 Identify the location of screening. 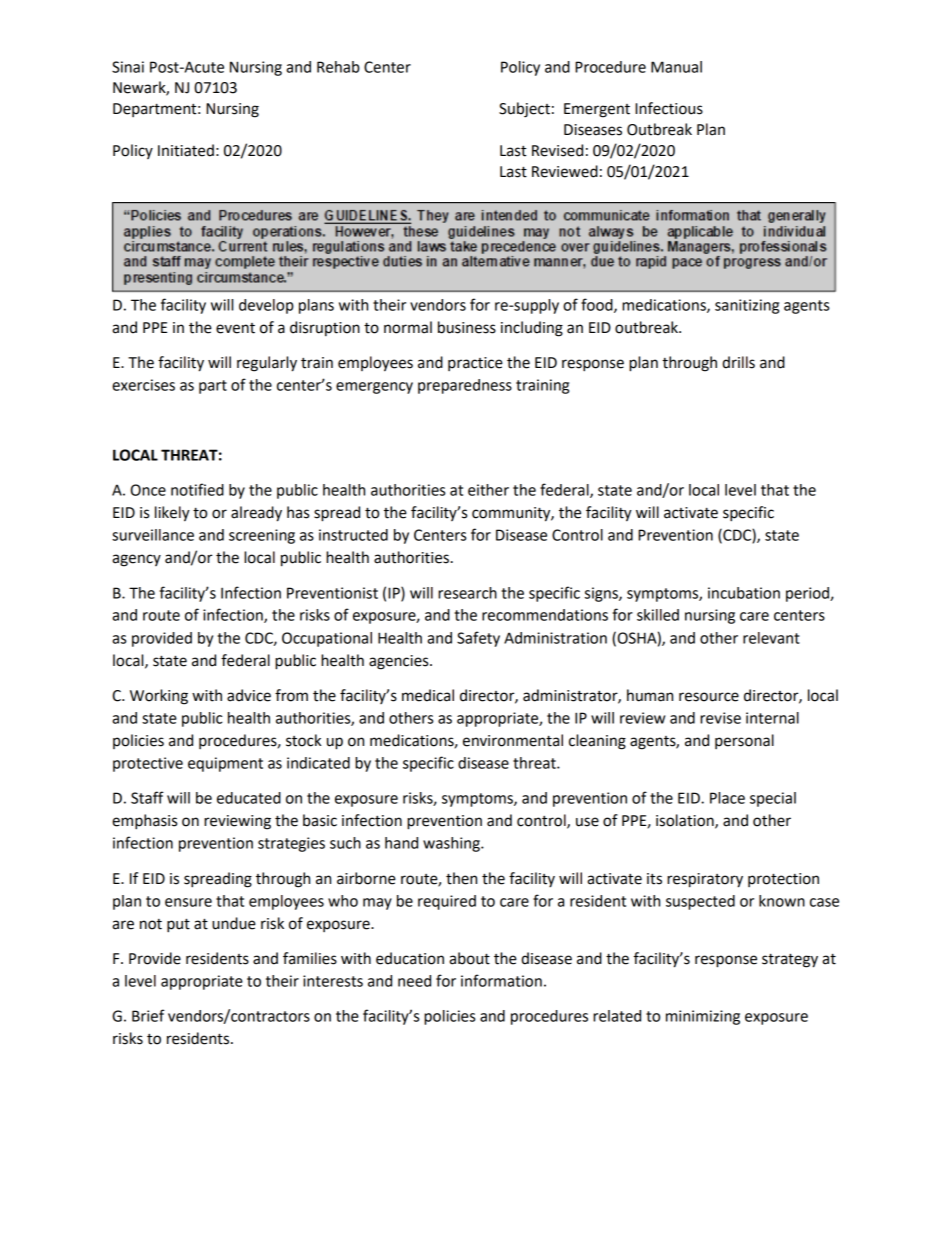
(262, 536).
